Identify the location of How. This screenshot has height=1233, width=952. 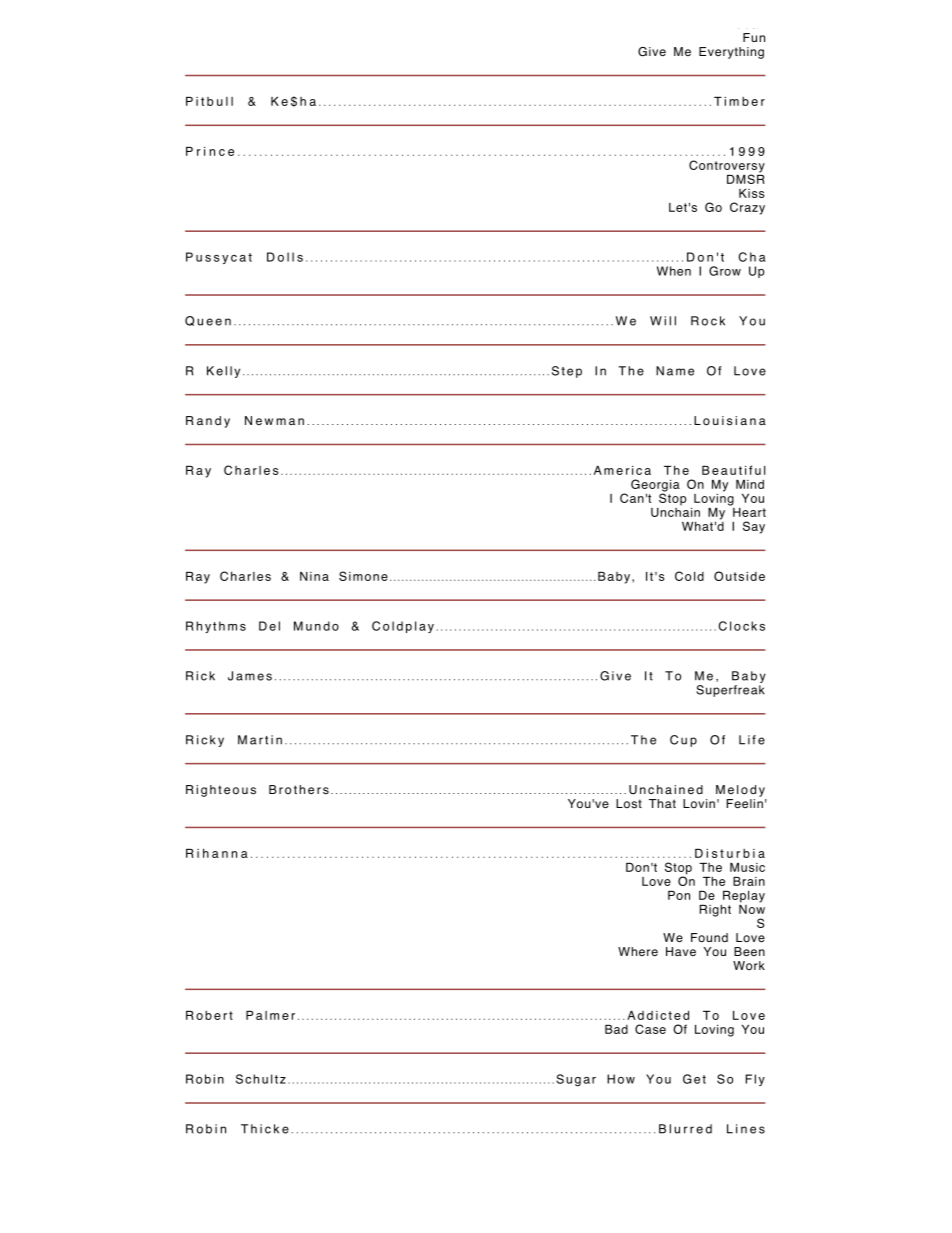
(621, 1079).
